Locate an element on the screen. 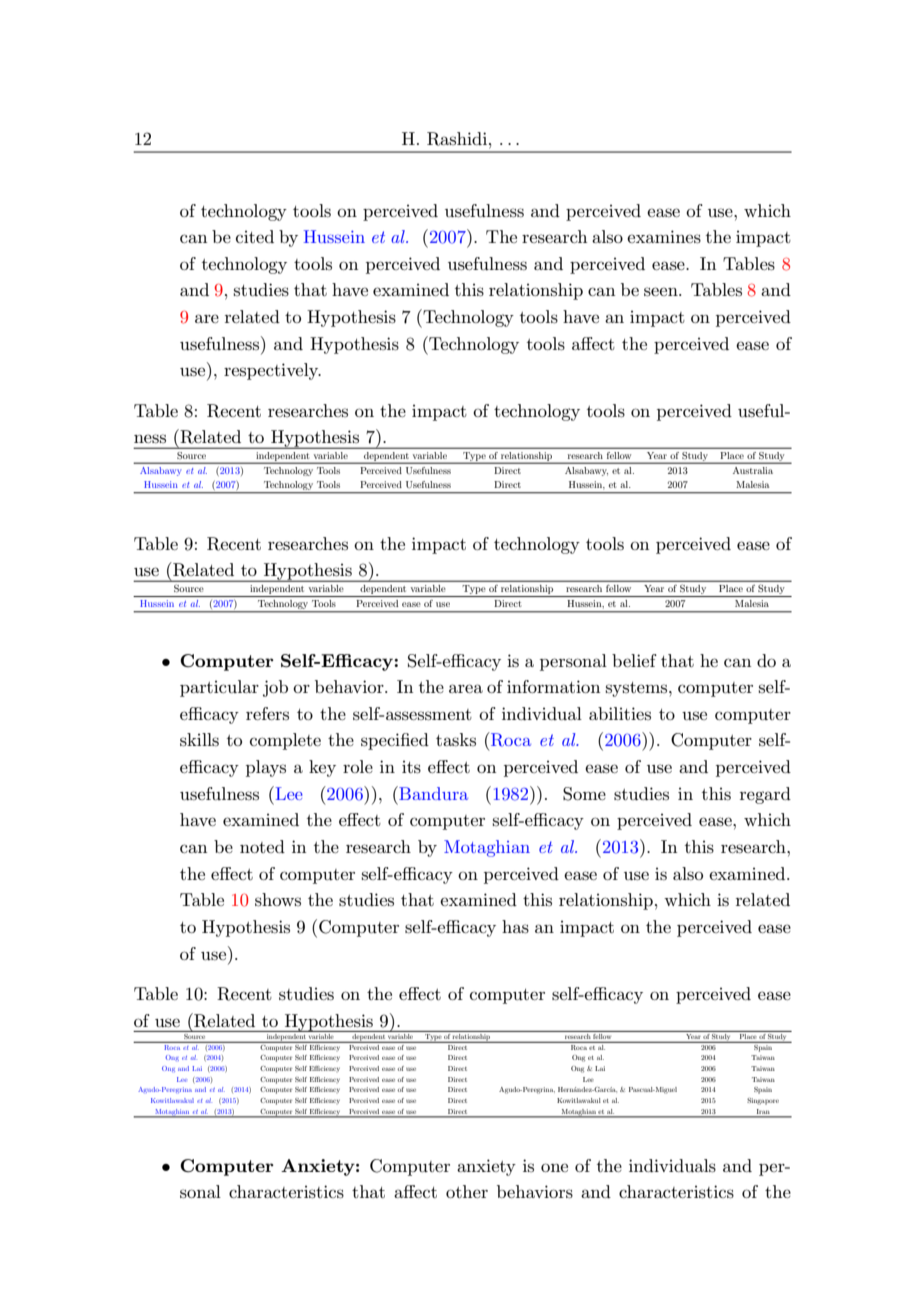 The width and height of the screenshot is (921, 1316). cited is located at coordinates (255, 236).
